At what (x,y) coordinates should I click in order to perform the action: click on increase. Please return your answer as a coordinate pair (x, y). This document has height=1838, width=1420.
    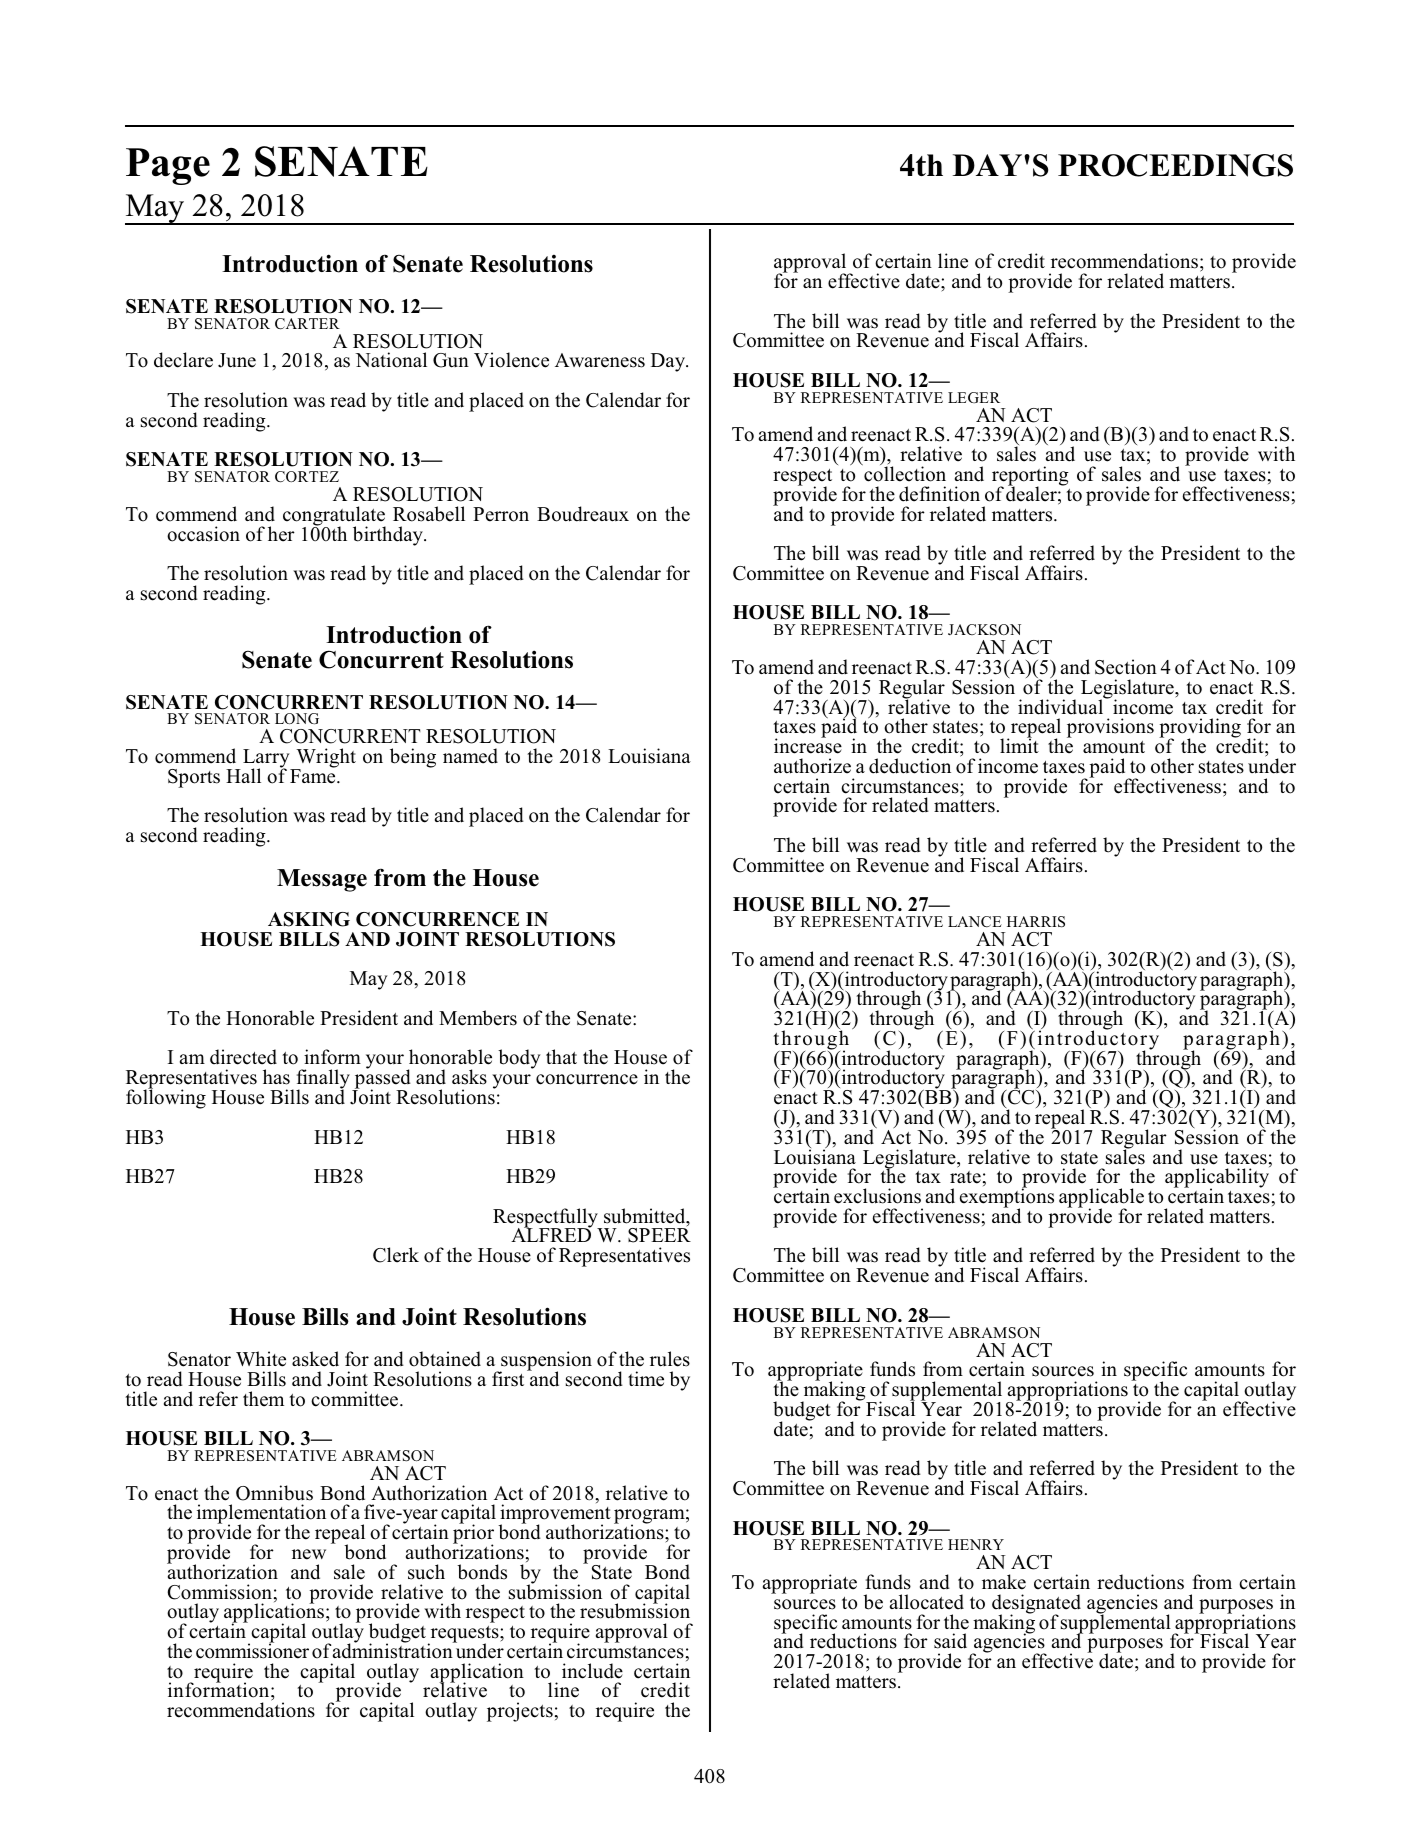
    Looking at the image, I should click on (808, 745).
